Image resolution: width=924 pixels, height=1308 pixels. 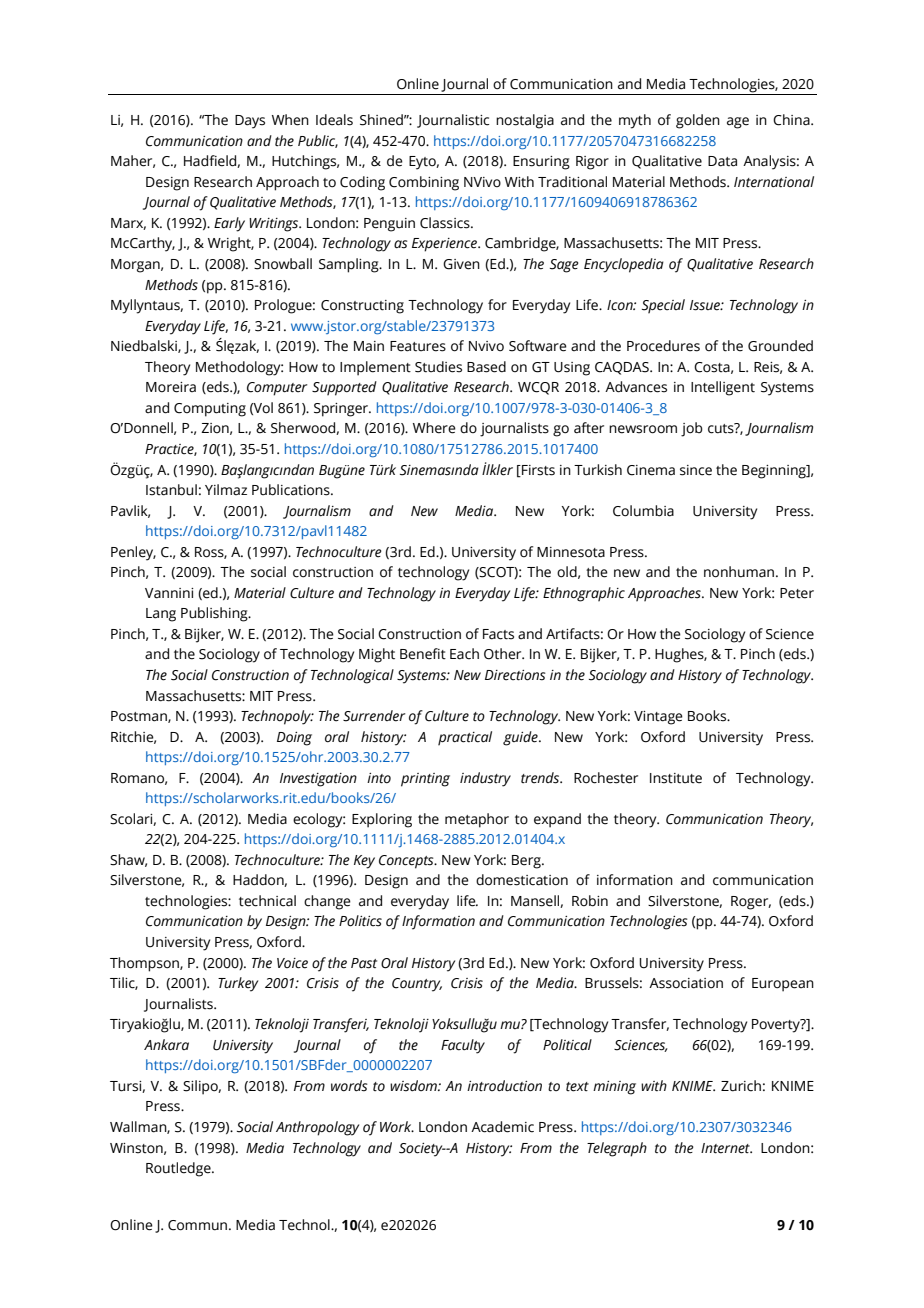 What do you see at coordinates (486, 367) in the screenshot?
I see `Based` at bounding box center [486, 367].
